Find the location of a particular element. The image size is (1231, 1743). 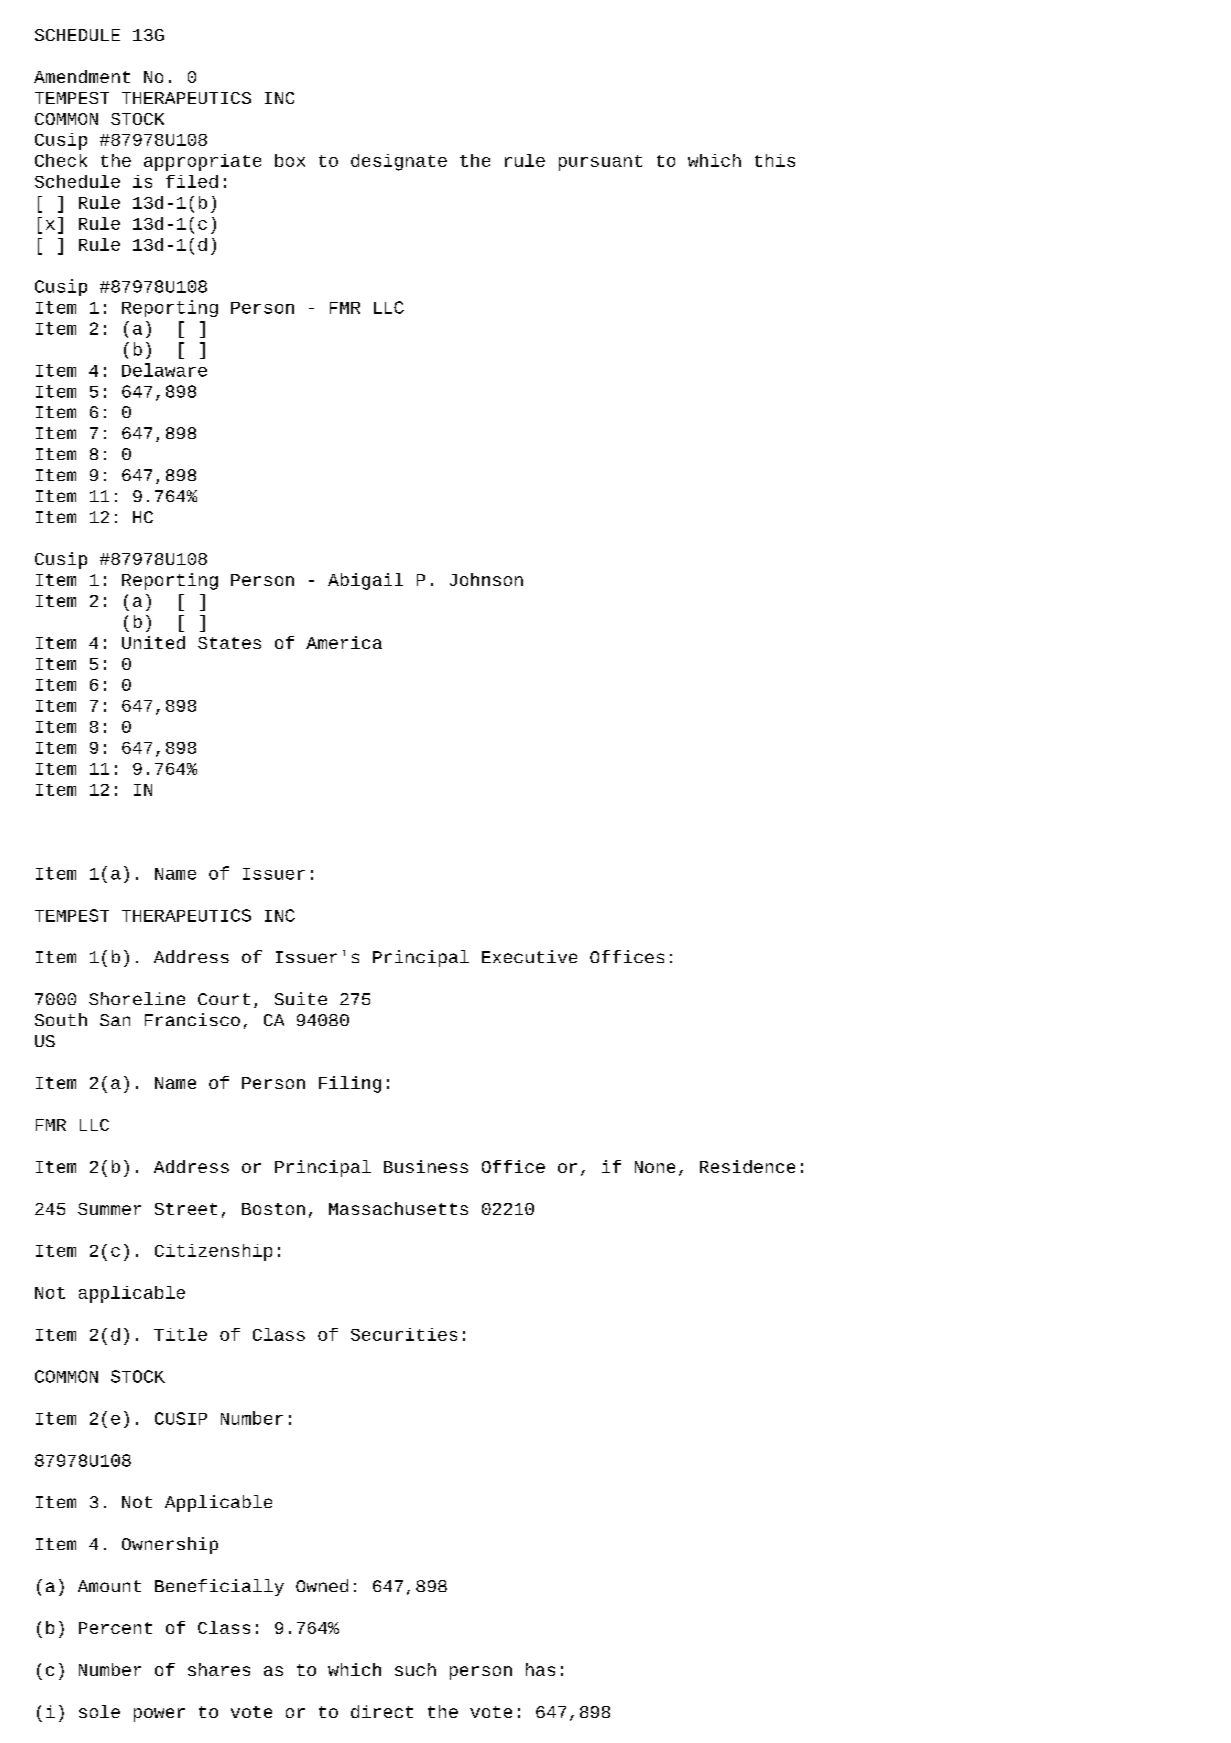

this is located at coordinates (775, 160).
